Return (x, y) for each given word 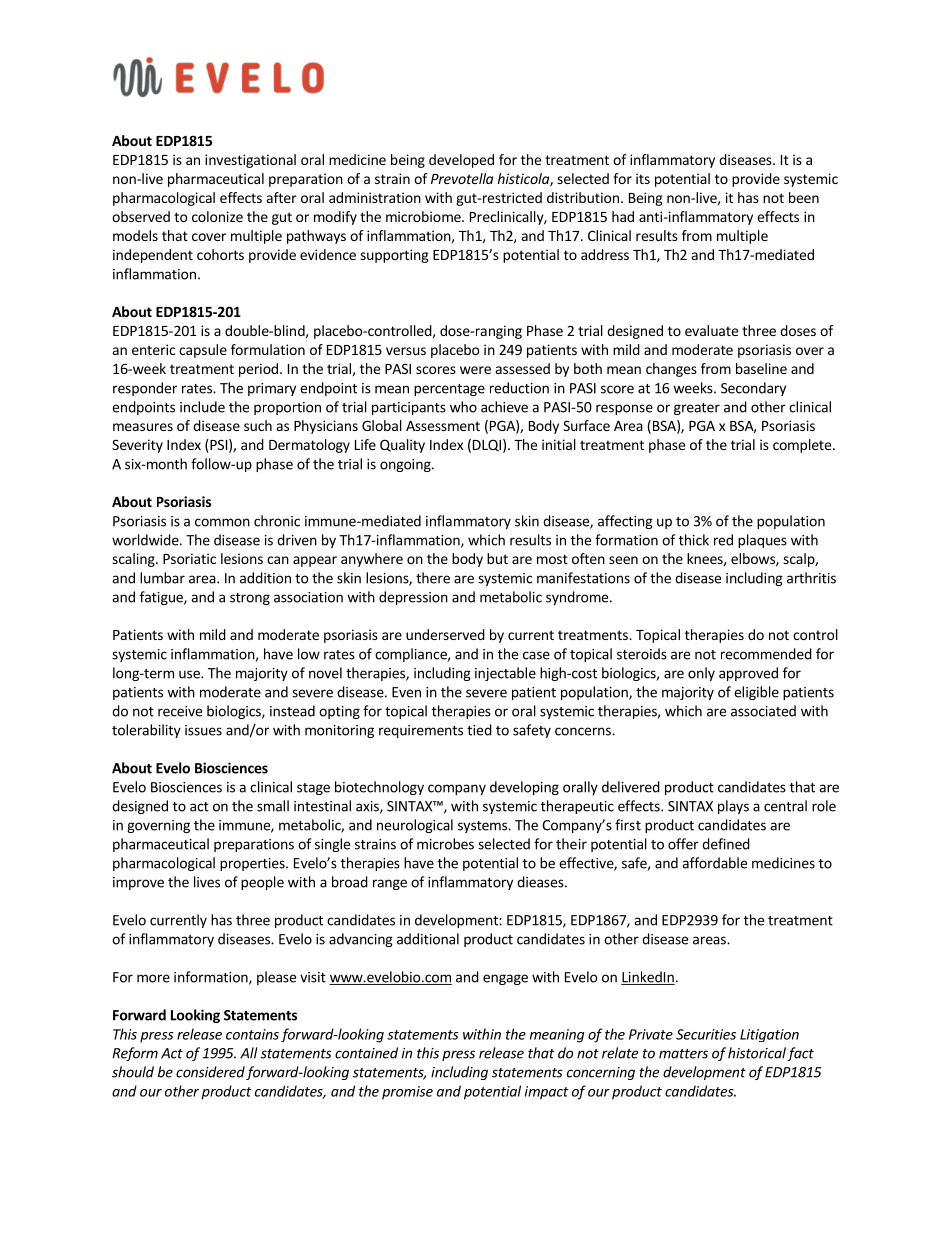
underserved (445, 634)
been (804, 197)
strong (250, 599)
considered (210, 1072)
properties (253, 864)
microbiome (424, 216)
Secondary (753, 389)
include (202, 407)
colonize (217, 216)
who (463, 407)
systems (483, 827)
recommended (766, 654)
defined (726, 844)
